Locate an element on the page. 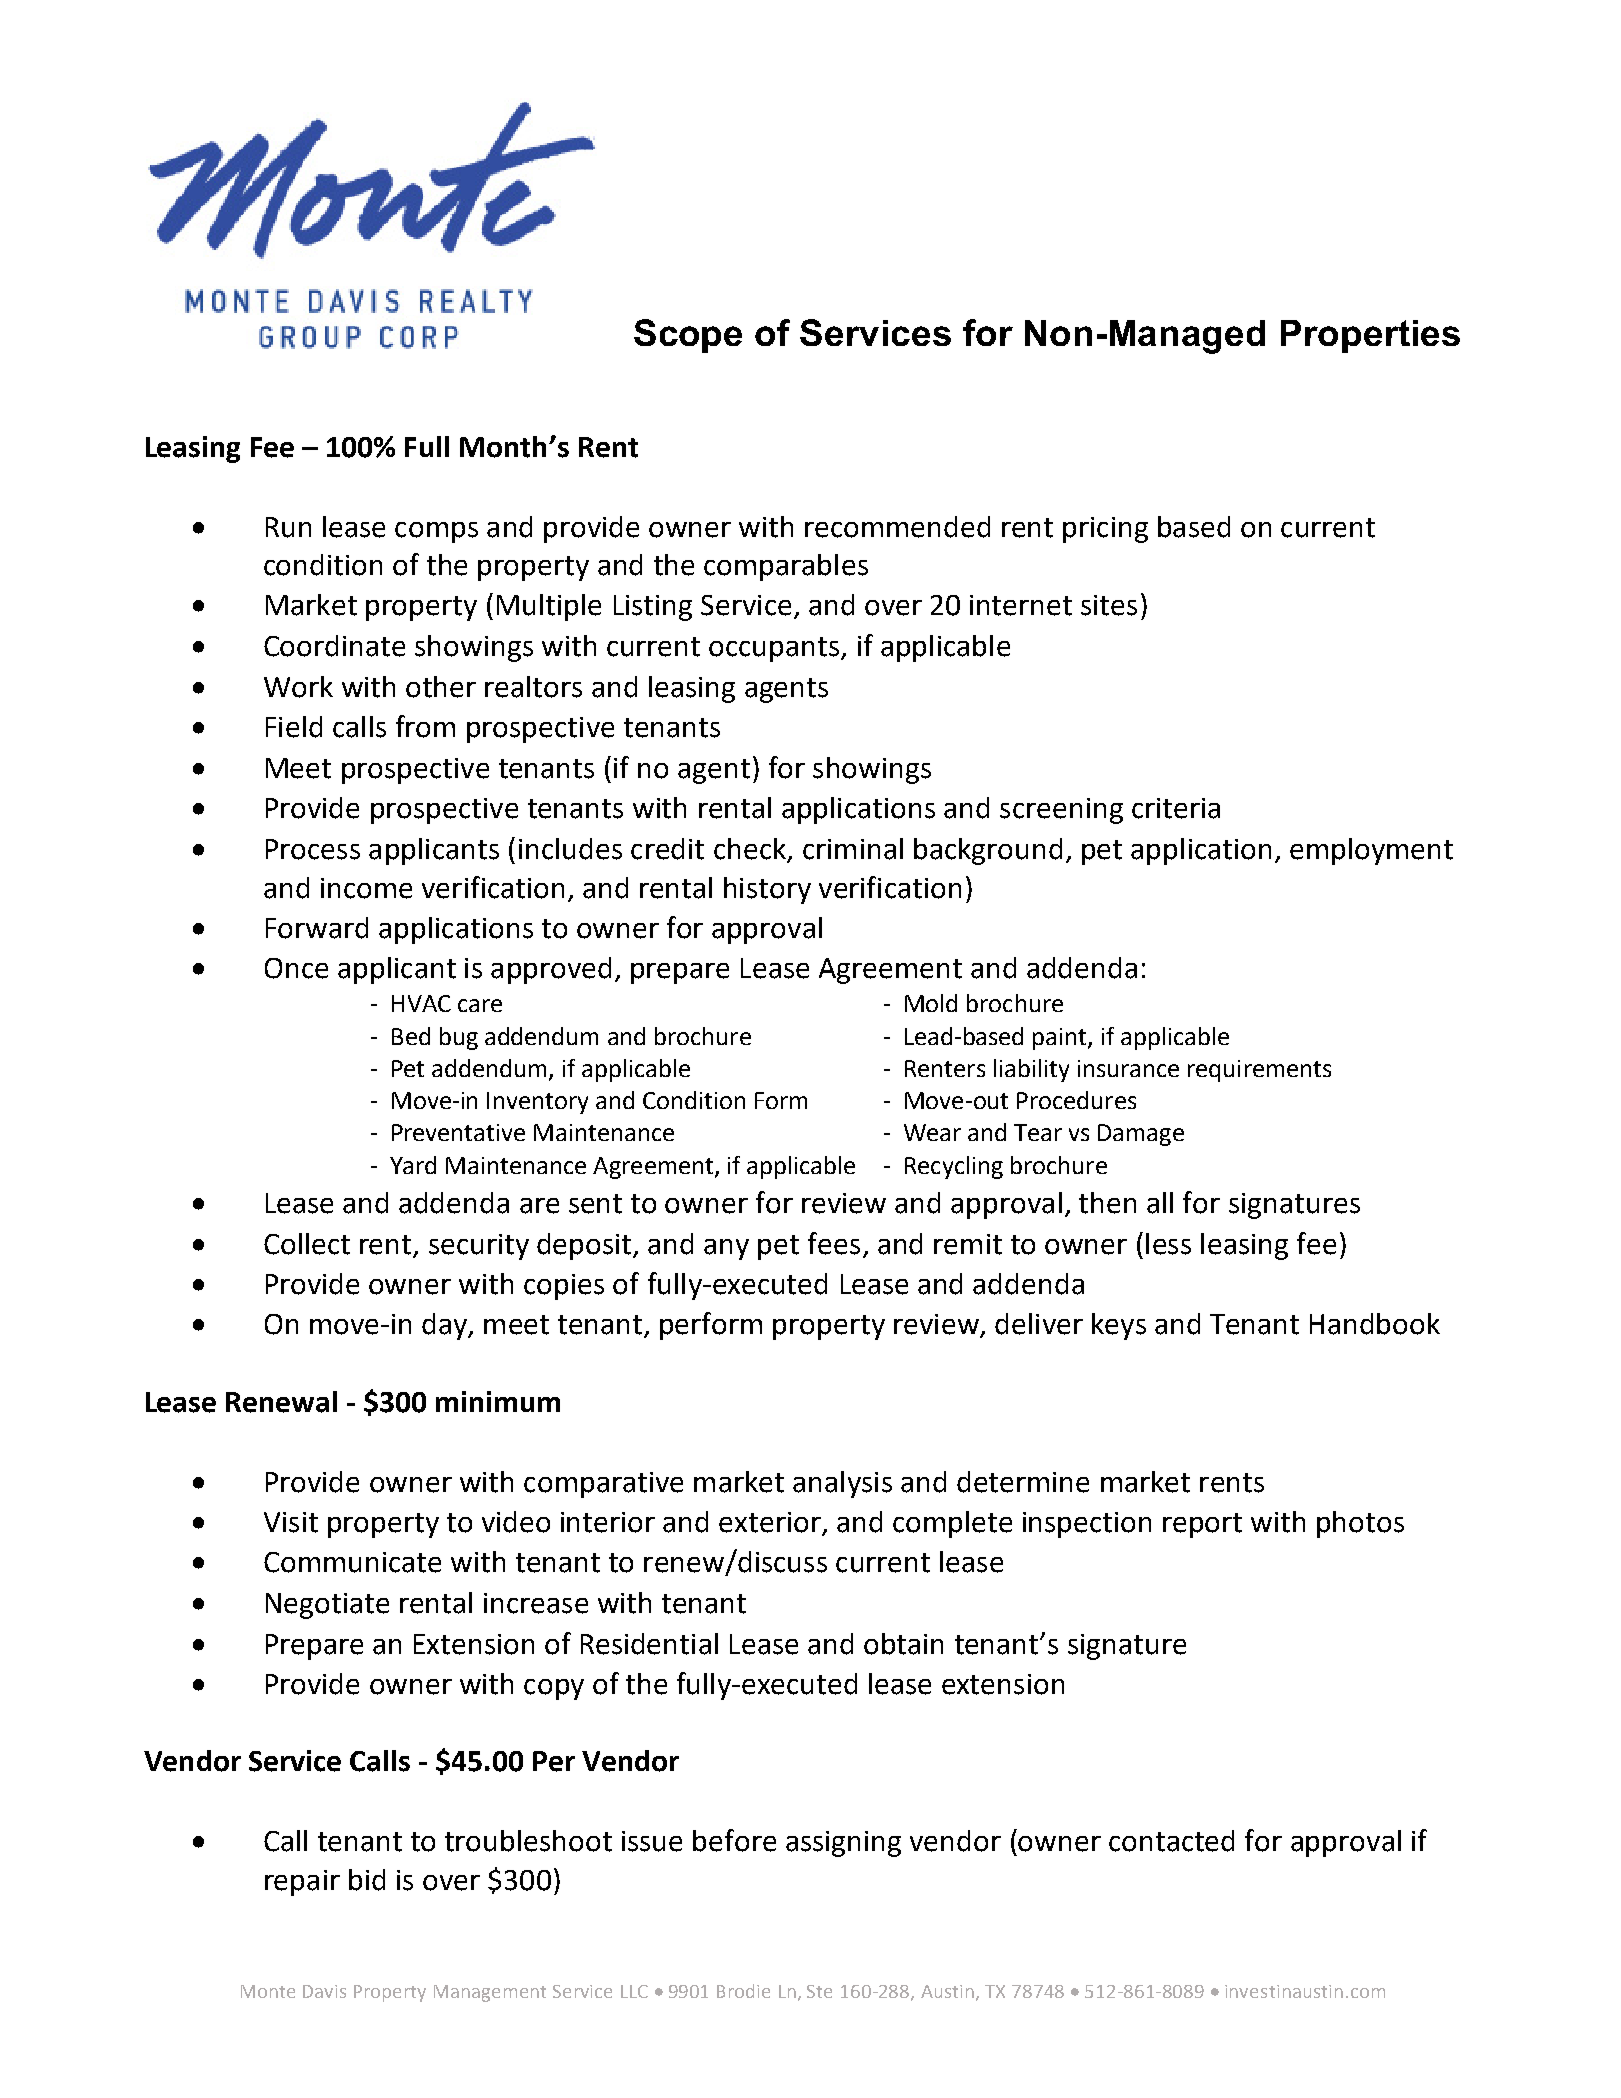 This page has width=1621, height=2098. Damage is located at coordinates (1141, 1135).
